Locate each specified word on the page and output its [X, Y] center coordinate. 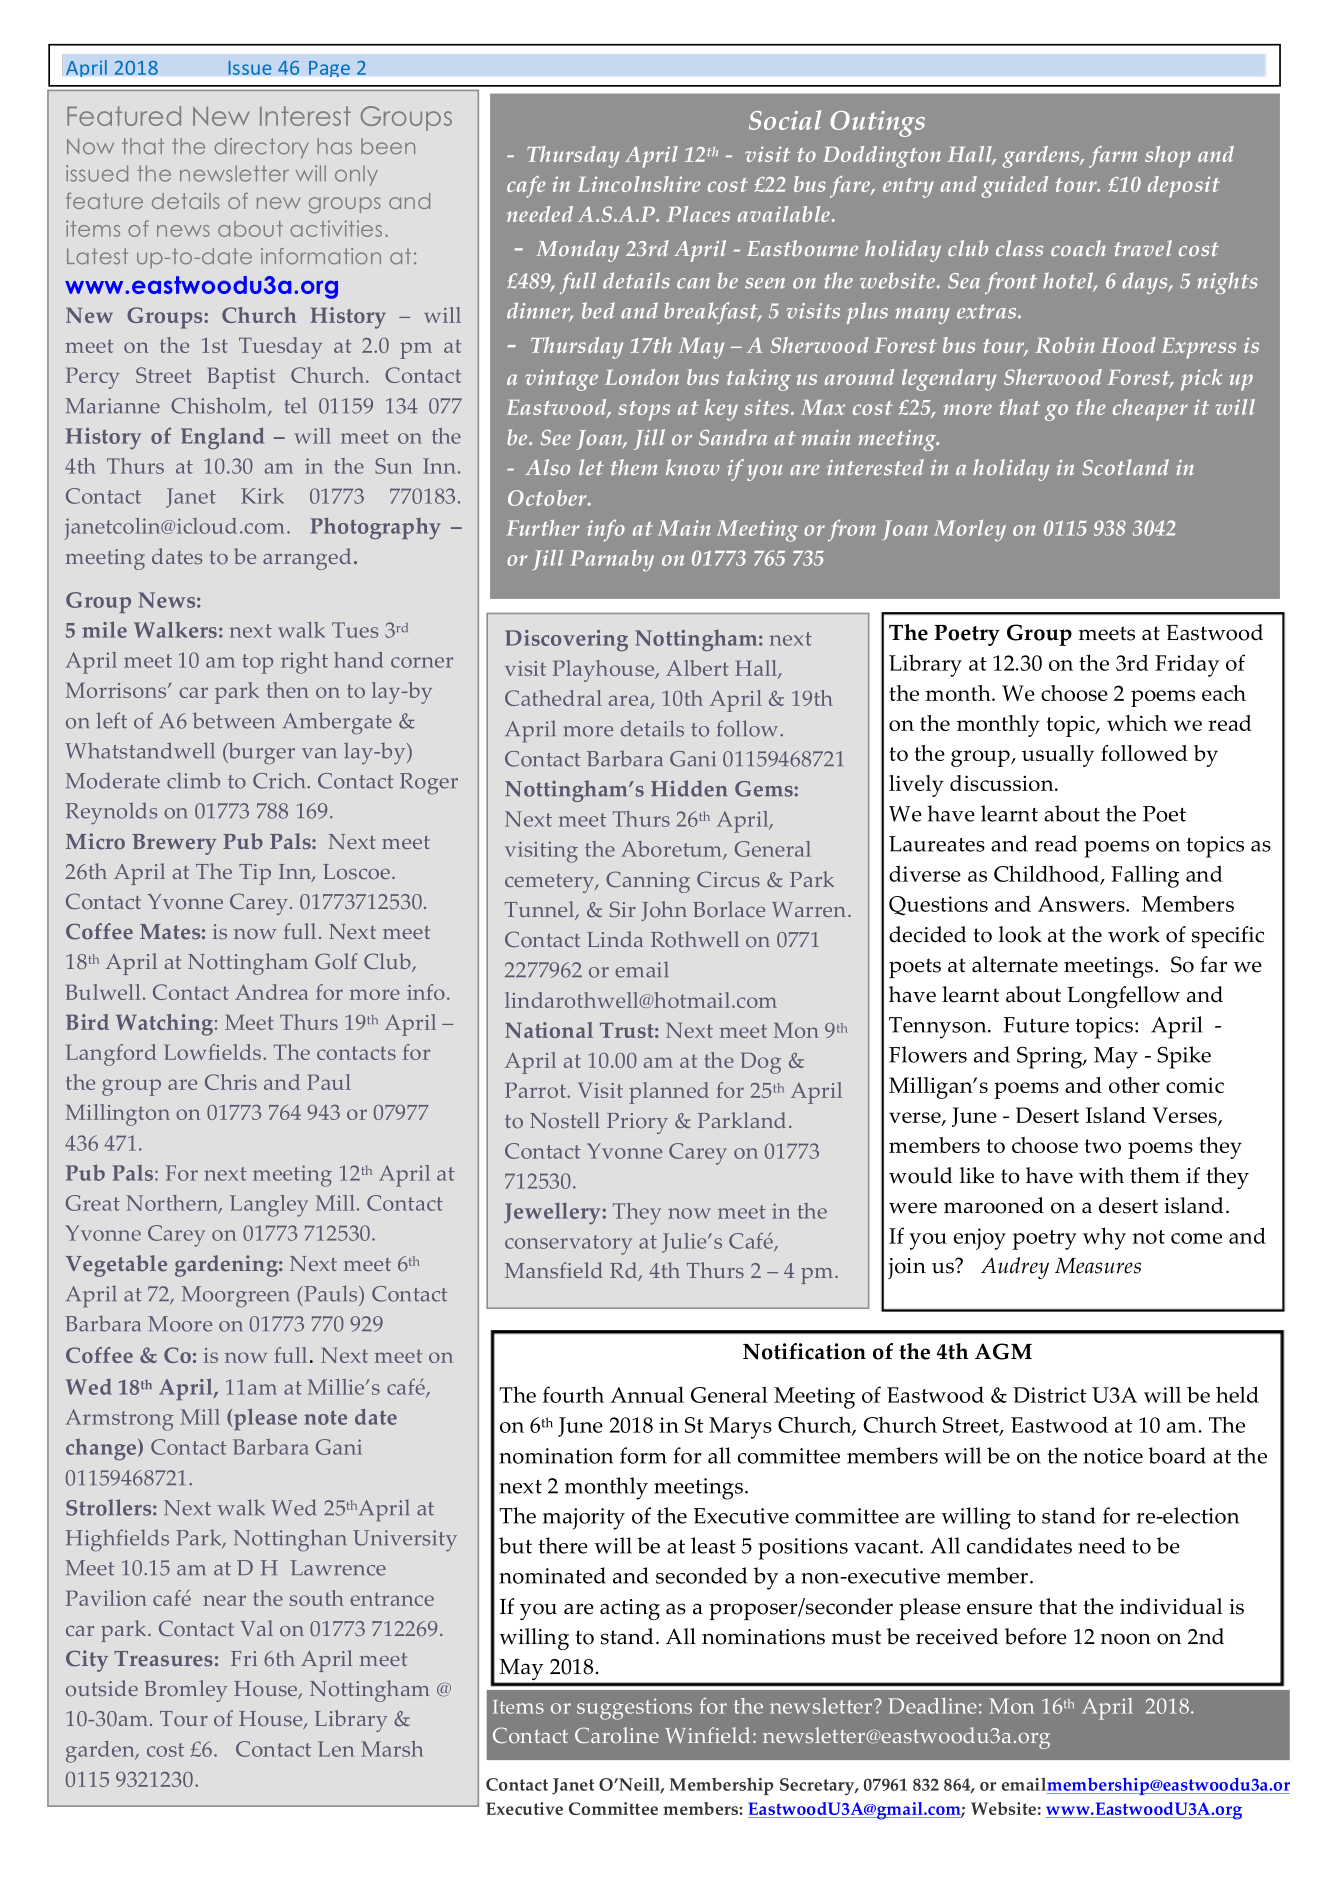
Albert [697, 668]
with [1101, 1175]
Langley [269, 1206]
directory [261, 148]
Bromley [186, 1691]
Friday [1187, 665]
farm [1113, 157]
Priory [637, 1123]
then [288, 690]
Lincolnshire [639, 184]
